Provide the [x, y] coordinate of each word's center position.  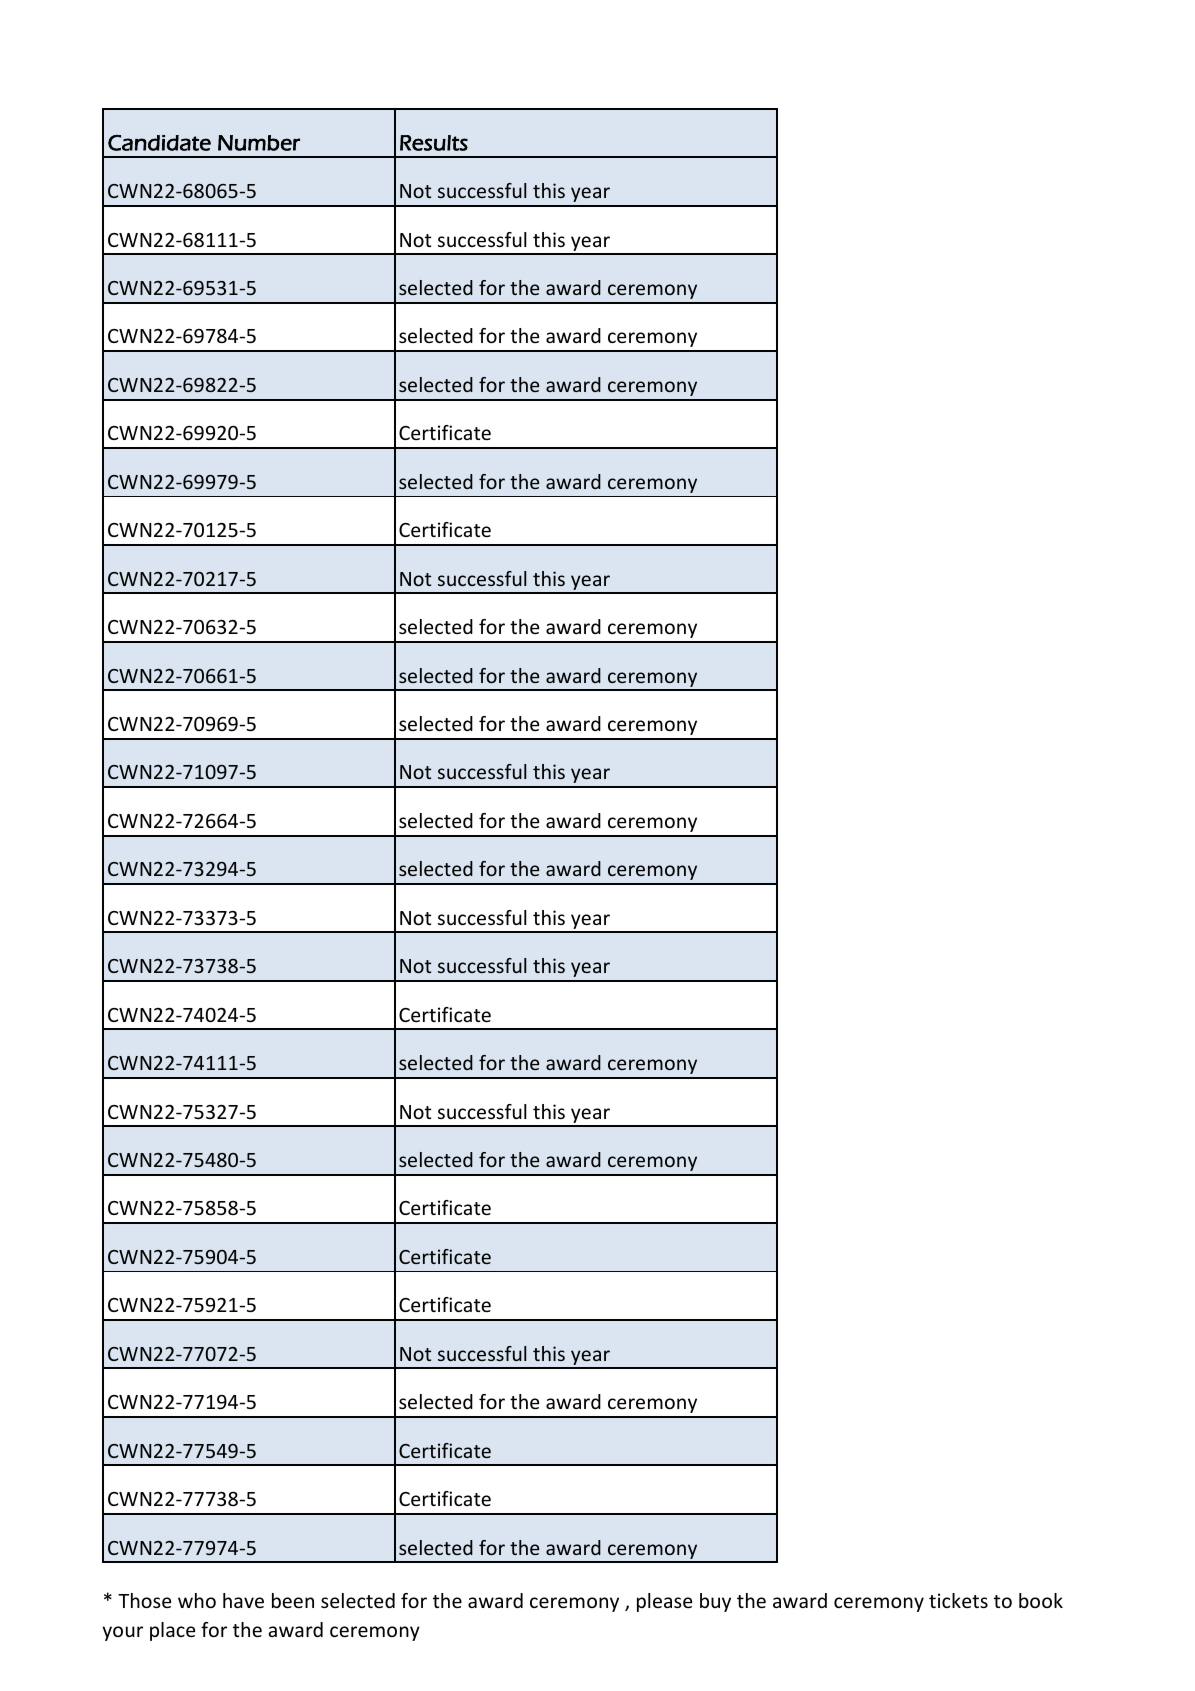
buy [715, 1602]
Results [434, 143]
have [243, 1600]
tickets [958, 1600]
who [197, 1600]
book [1041, 1600]
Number [259, 143]
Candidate [159, 143]
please [664, 1602]
